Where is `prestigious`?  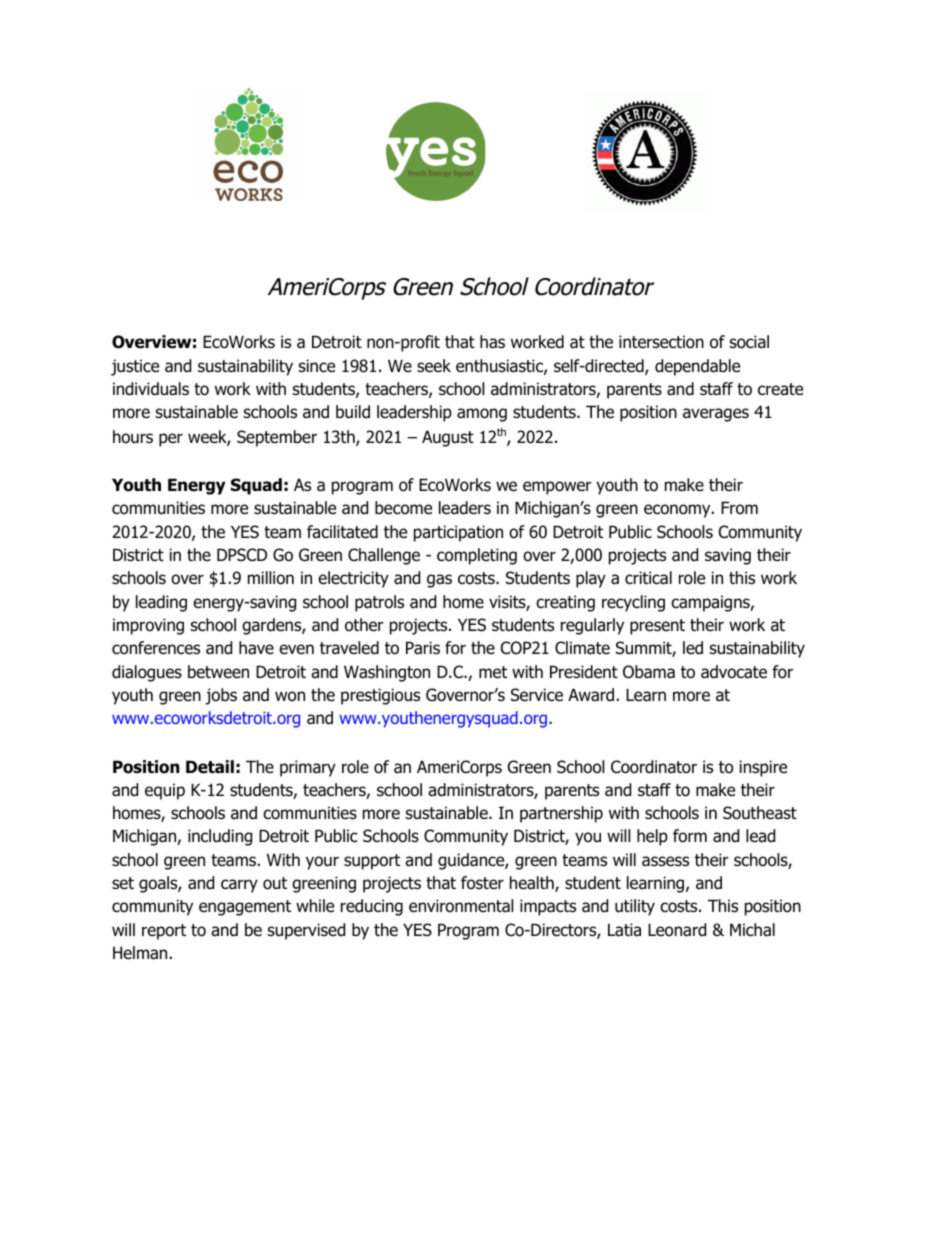 prestigious is located at coordinates (380, 696).
